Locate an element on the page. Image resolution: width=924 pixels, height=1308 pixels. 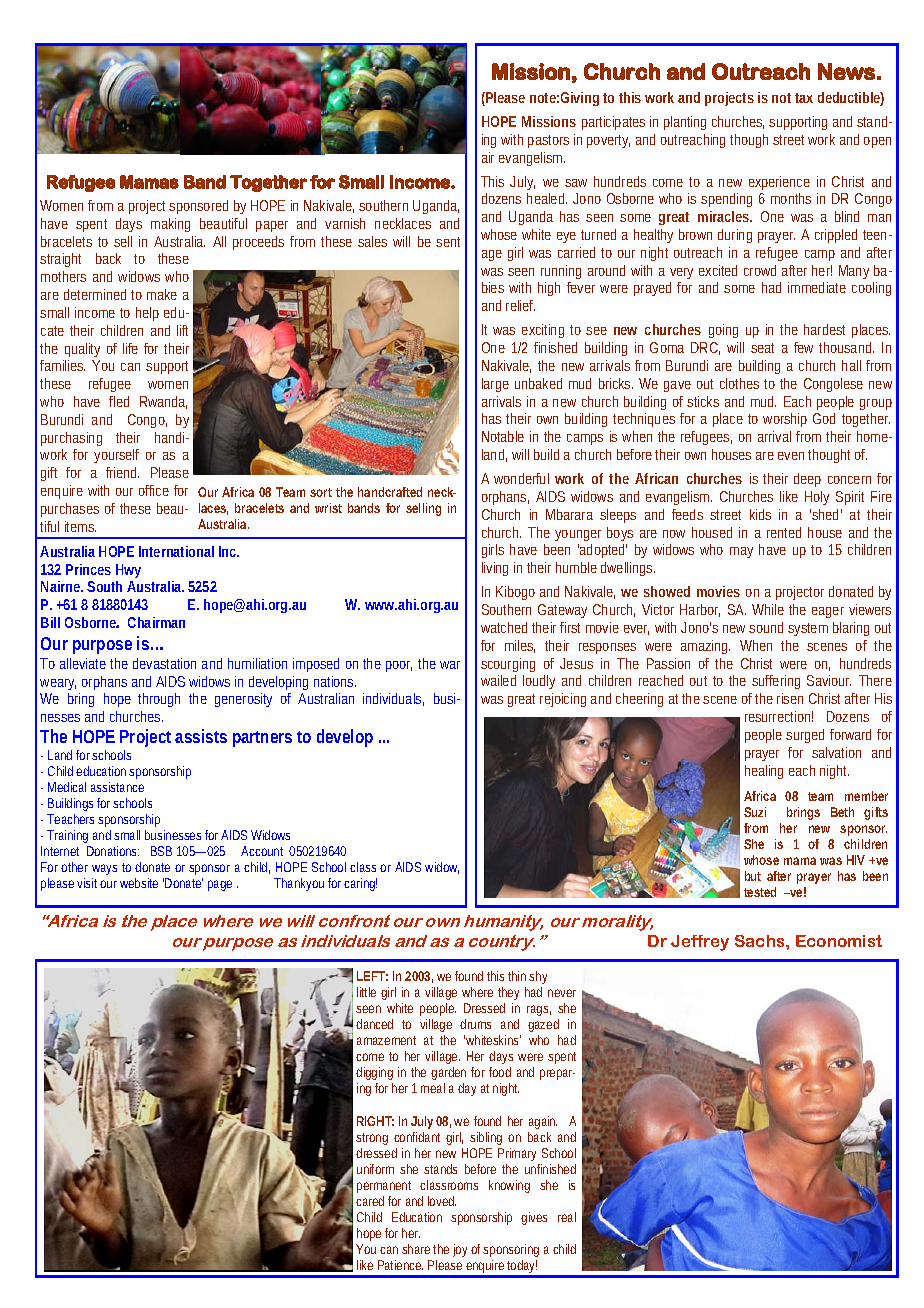
pastors is located at coordinates (548, 141).
